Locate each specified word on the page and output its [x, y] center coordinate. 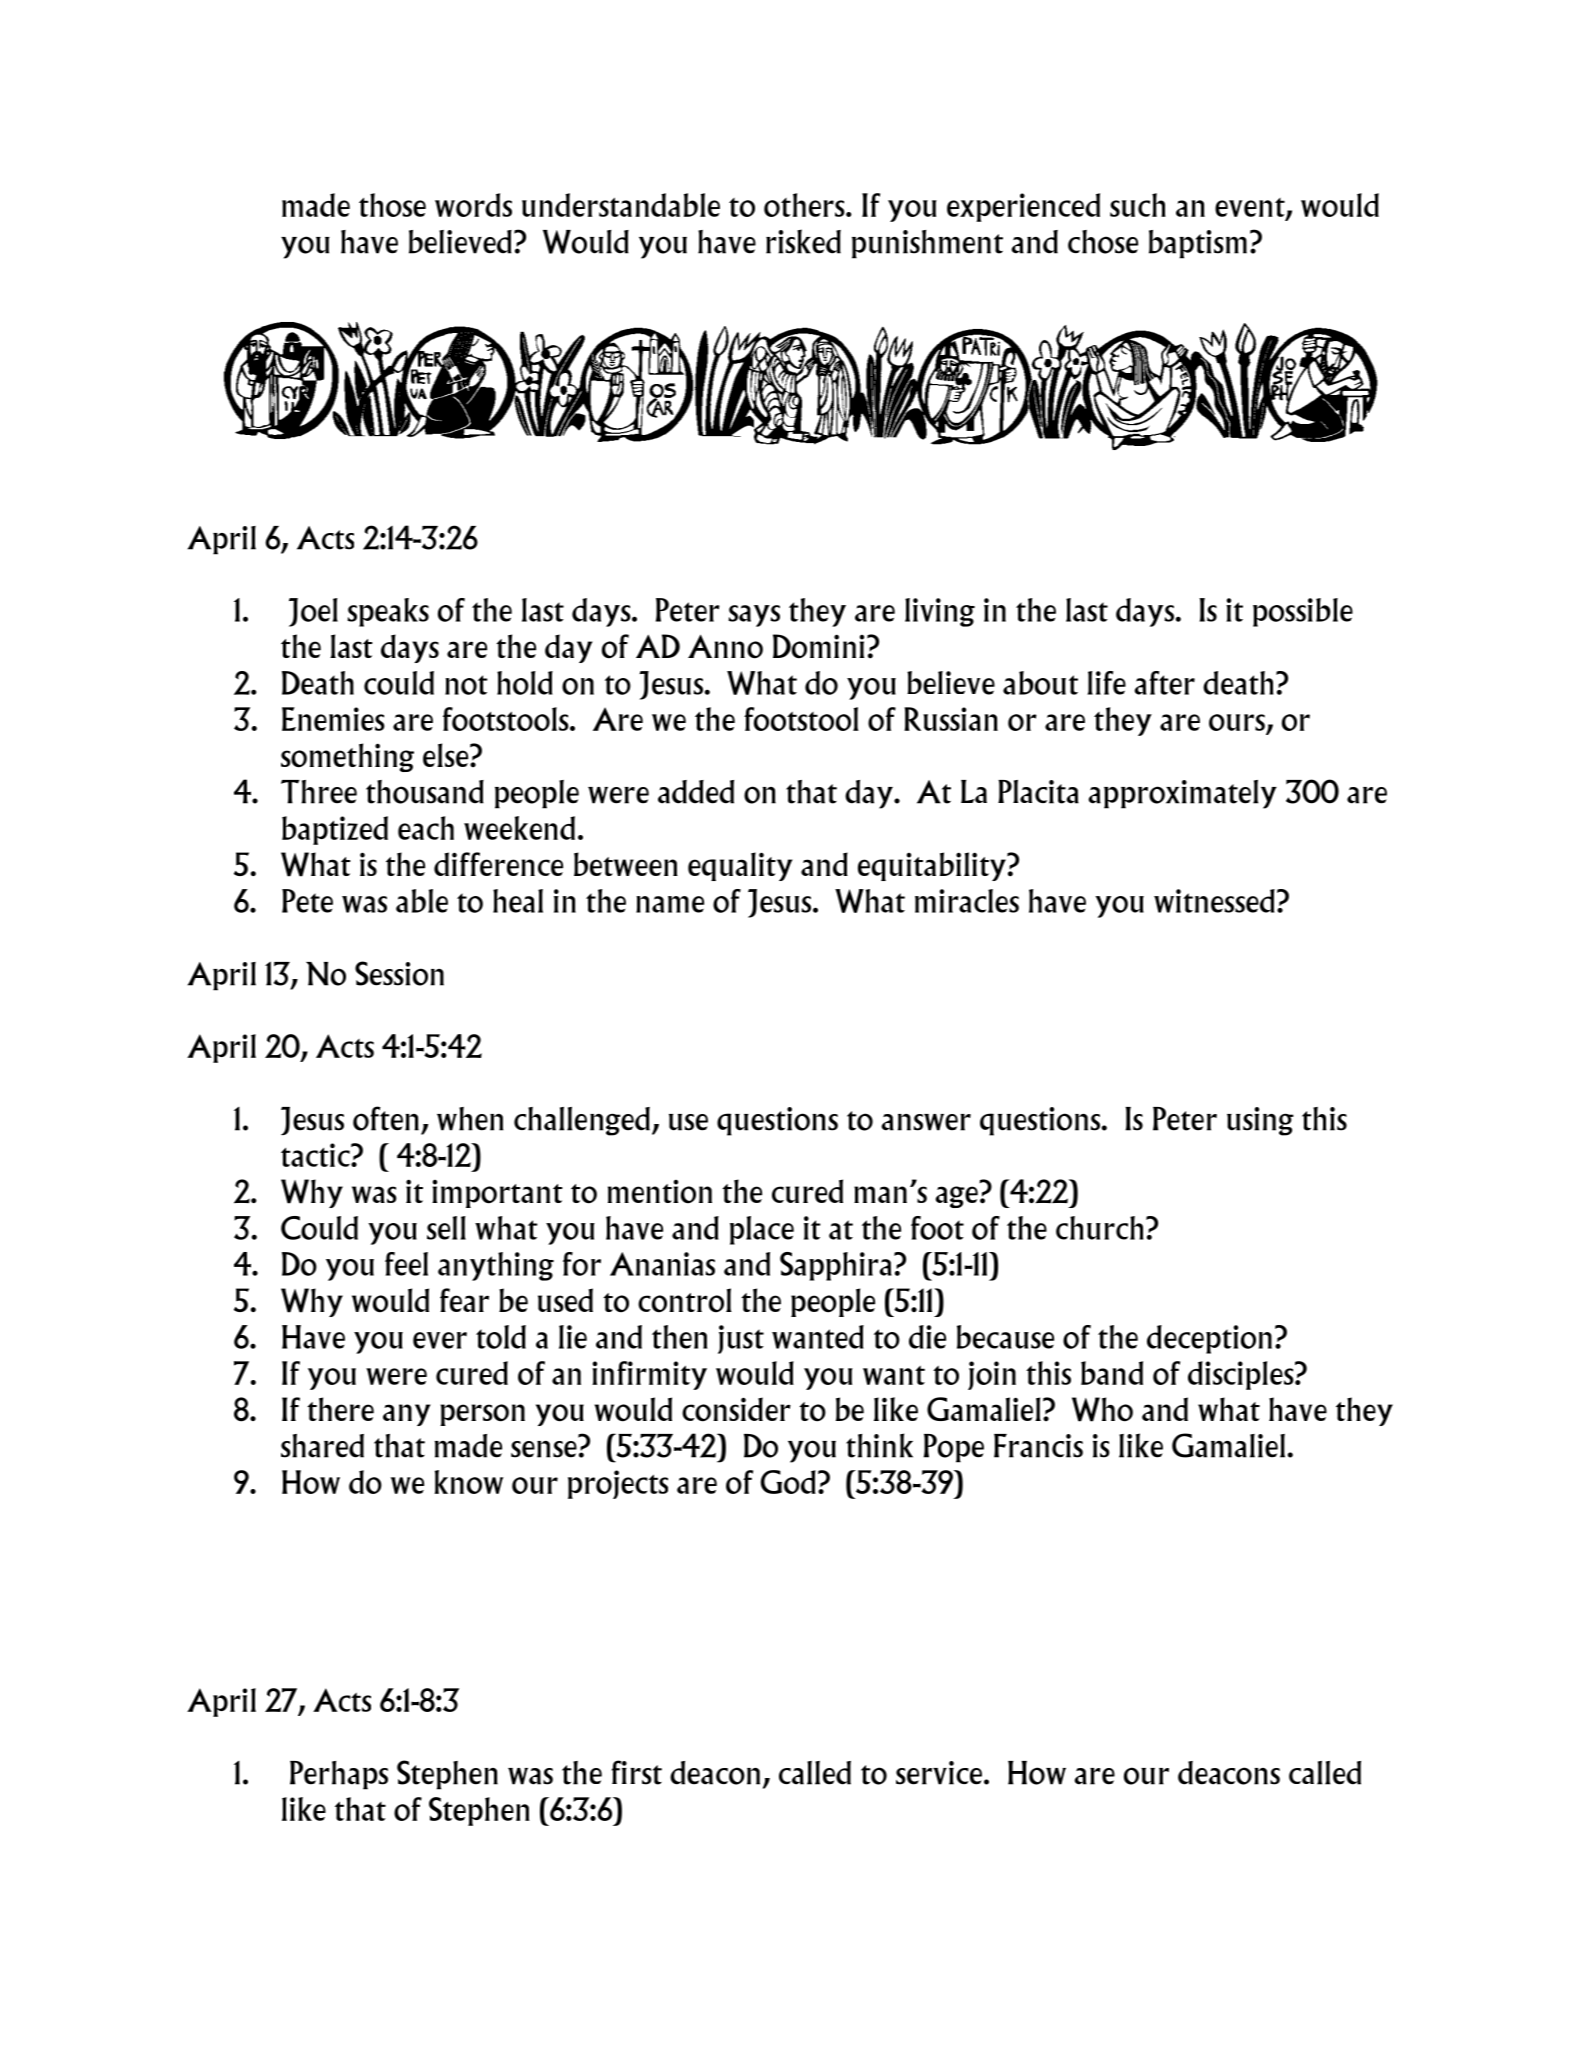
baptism [1198, 244]
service [939, 1773]
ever [440, 1340]
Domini [818, 646]
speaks [388, 612]
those [392, 205]
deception [1209, 1339]
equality [740, 866]
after [1164, 683]
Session [399, 973]
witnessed [1214, 901]
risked [803, 241]
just [741, 1339]
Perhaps [339, 1775]
